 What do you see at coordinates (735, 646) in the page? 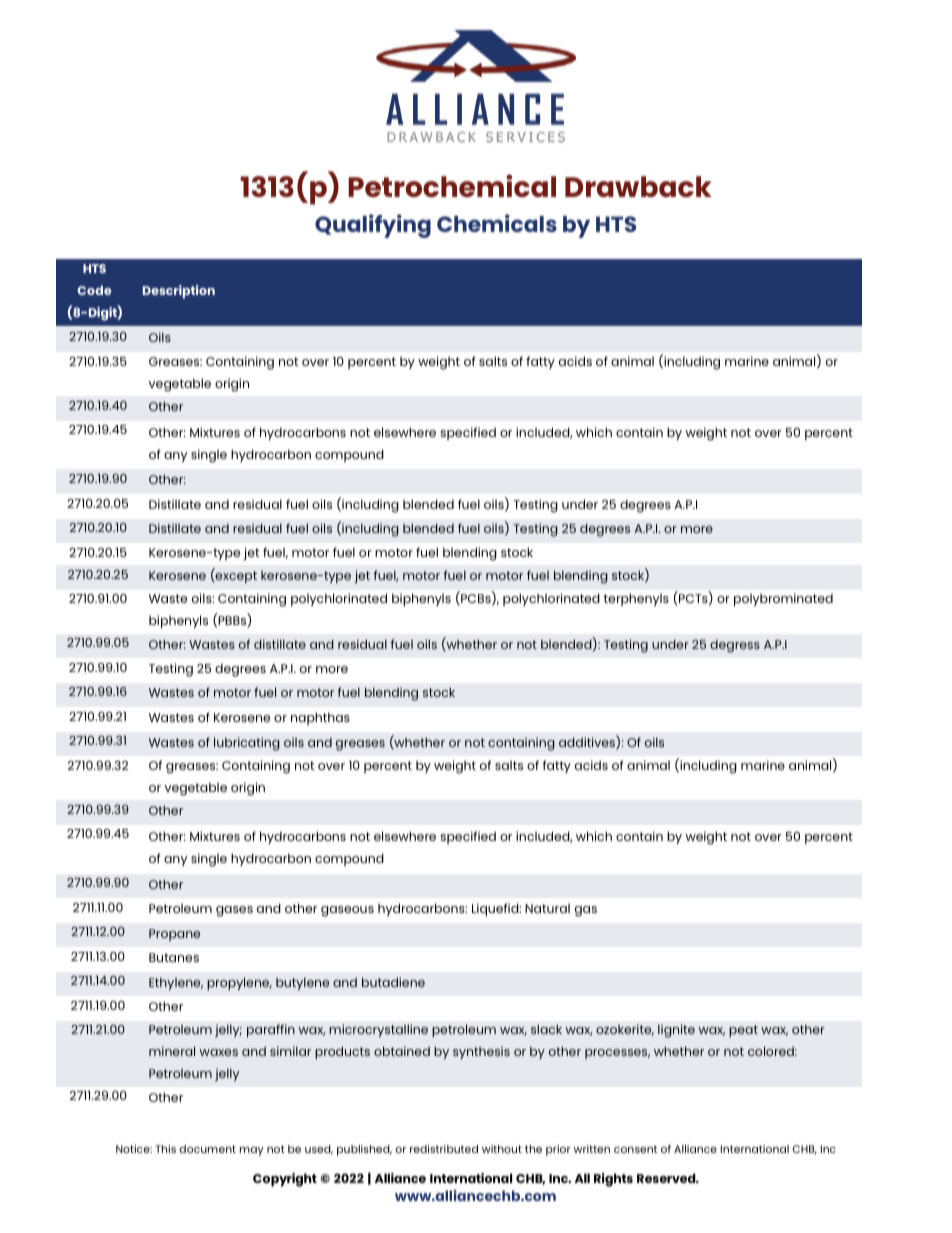
I see `degress` at bounding box center [735, 646].
